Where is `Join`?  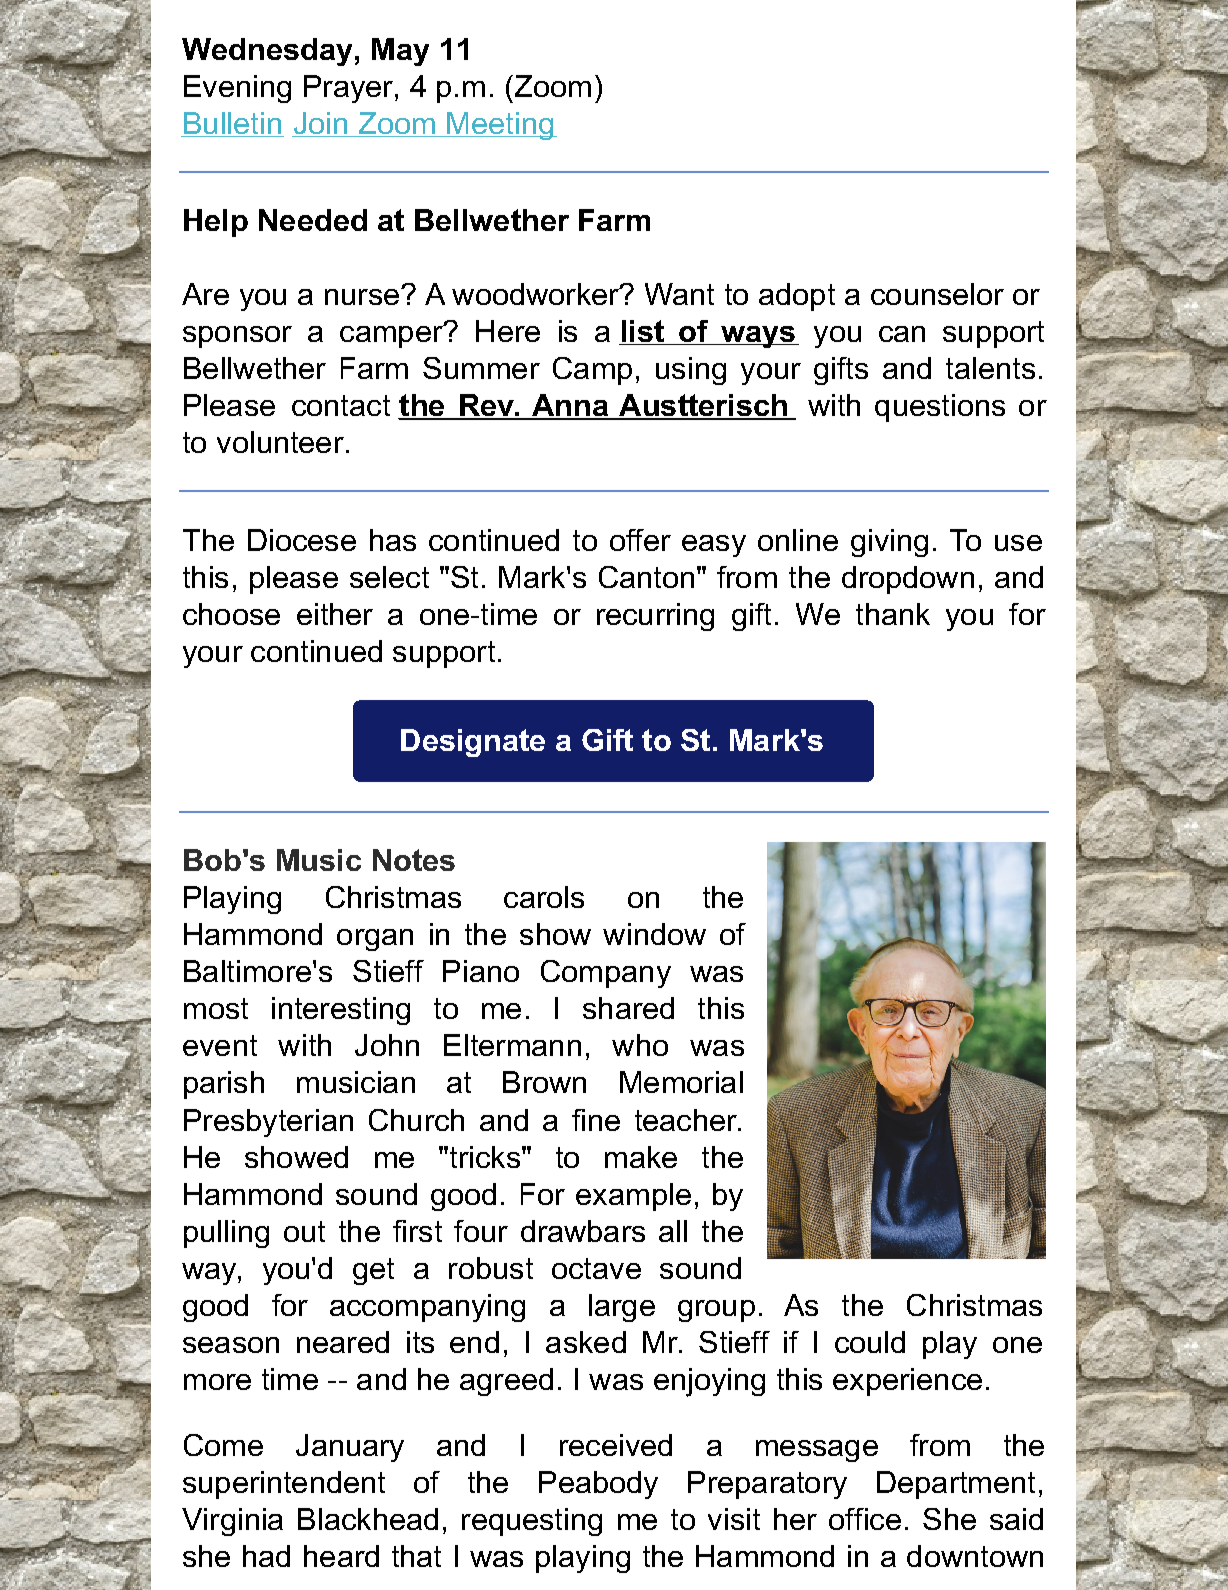
Join is located at coordinates (321, 124).
